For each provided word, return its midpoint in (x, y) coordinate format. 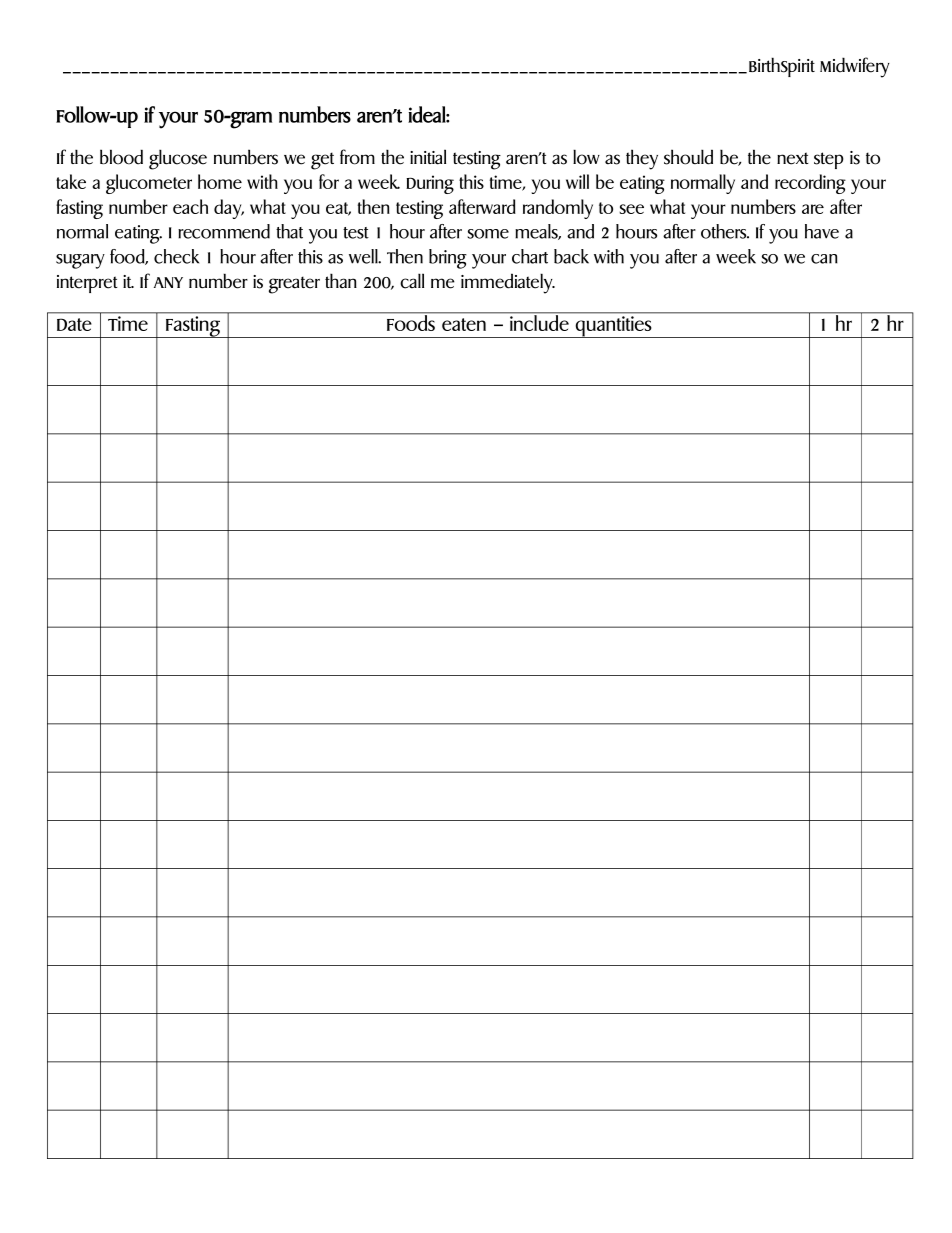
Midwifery (855, 67)
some (488, 234)
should (688, 157)
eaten (464, 324)
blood (121, 157)
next (793, 158)
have (822, 231)
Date (74, 324)
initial (428, 157)
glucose (178, 159)
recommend (224, 231)
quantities (614, 327)
